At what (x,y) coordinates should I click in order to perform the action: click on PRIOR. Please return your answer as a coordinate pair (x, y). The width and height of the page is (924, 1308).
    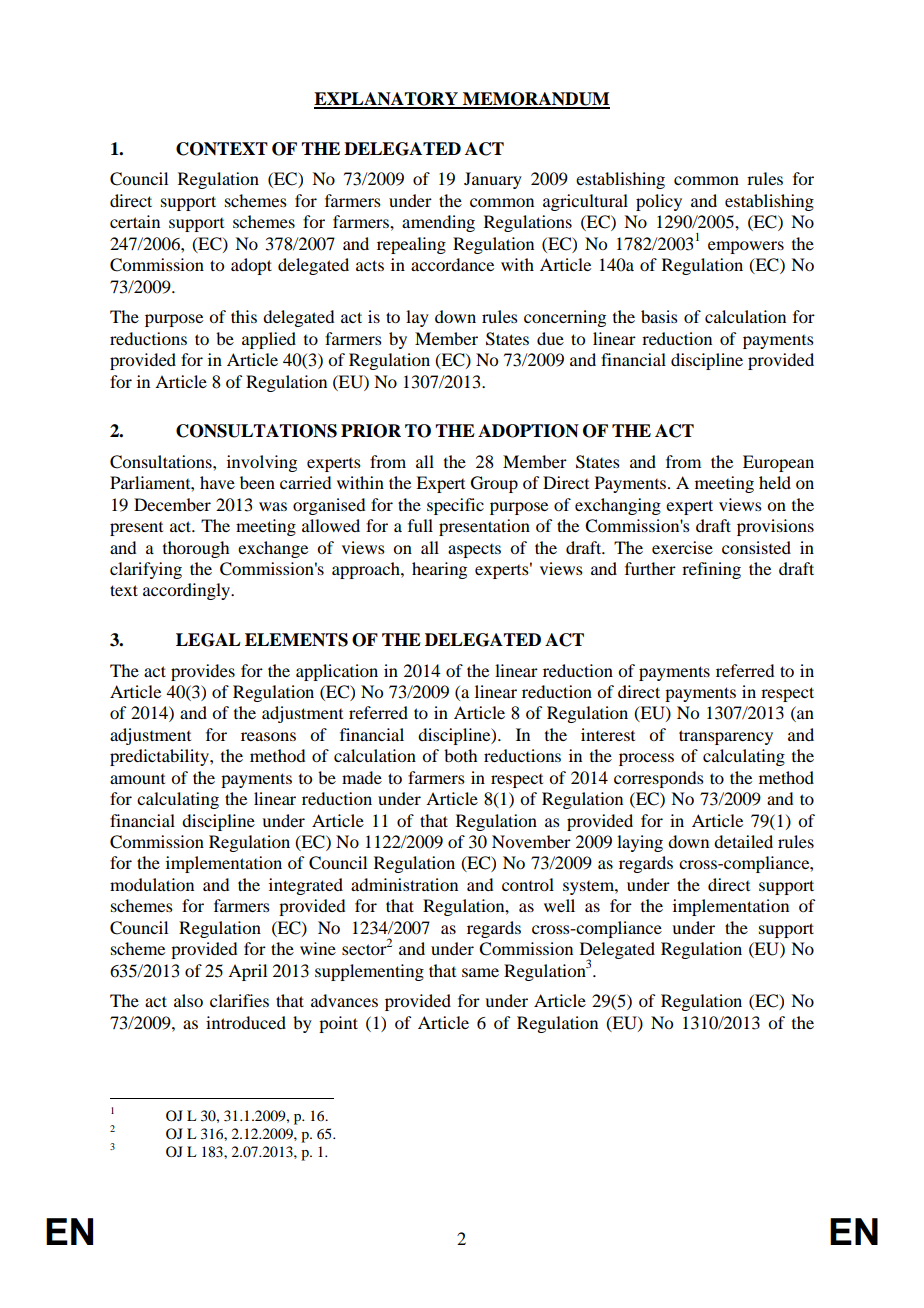
    Looking at the image, I should click on (371, 431).
